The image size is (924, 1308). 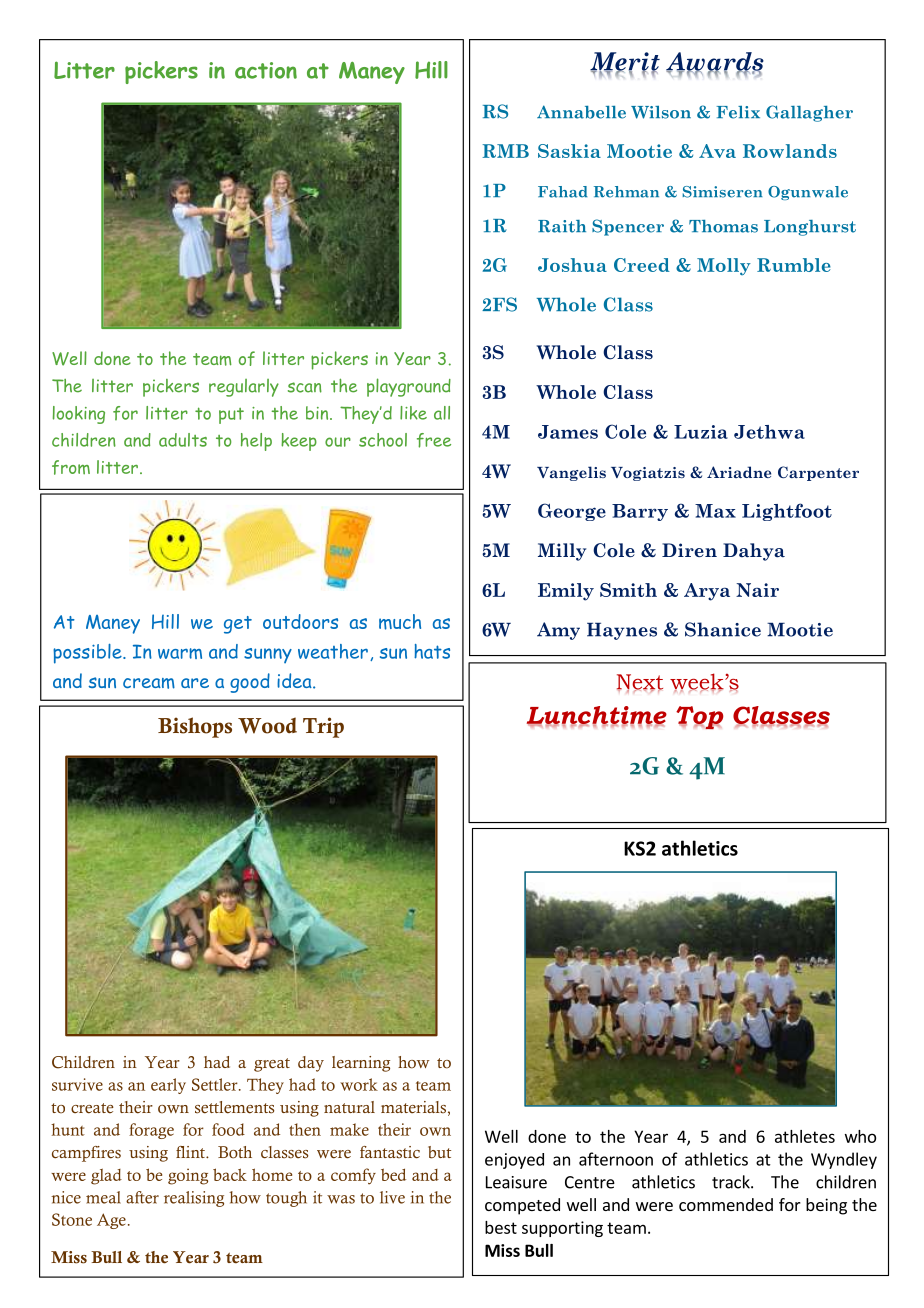 What do you see at coordinates (724, 266) in the screenshot?
I see `Molly` at bounding box center [724, 266].
